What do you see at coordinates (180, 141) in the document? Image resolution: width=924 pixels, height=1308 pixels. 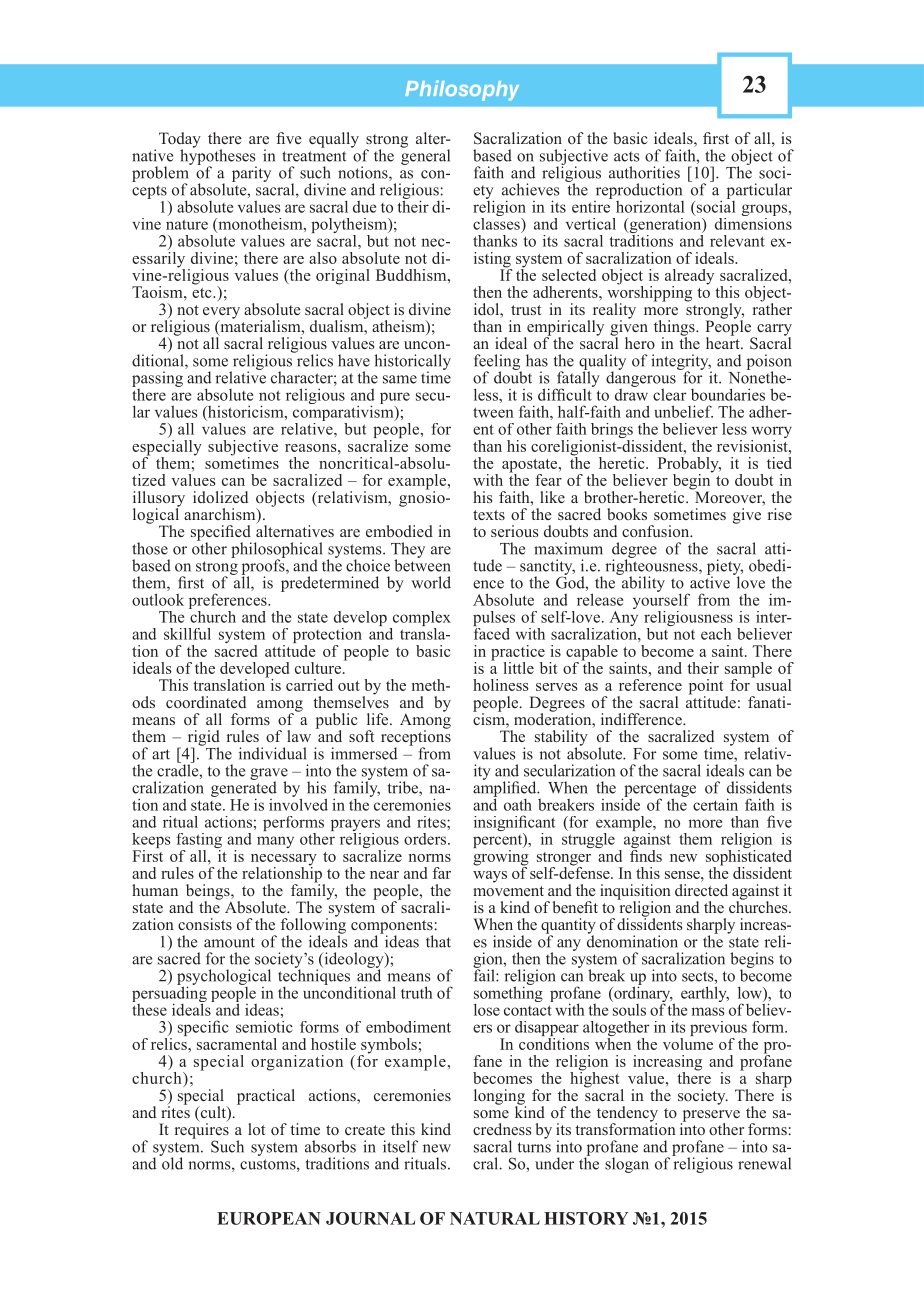 I see `Today` at bounding box center [180, 141].
